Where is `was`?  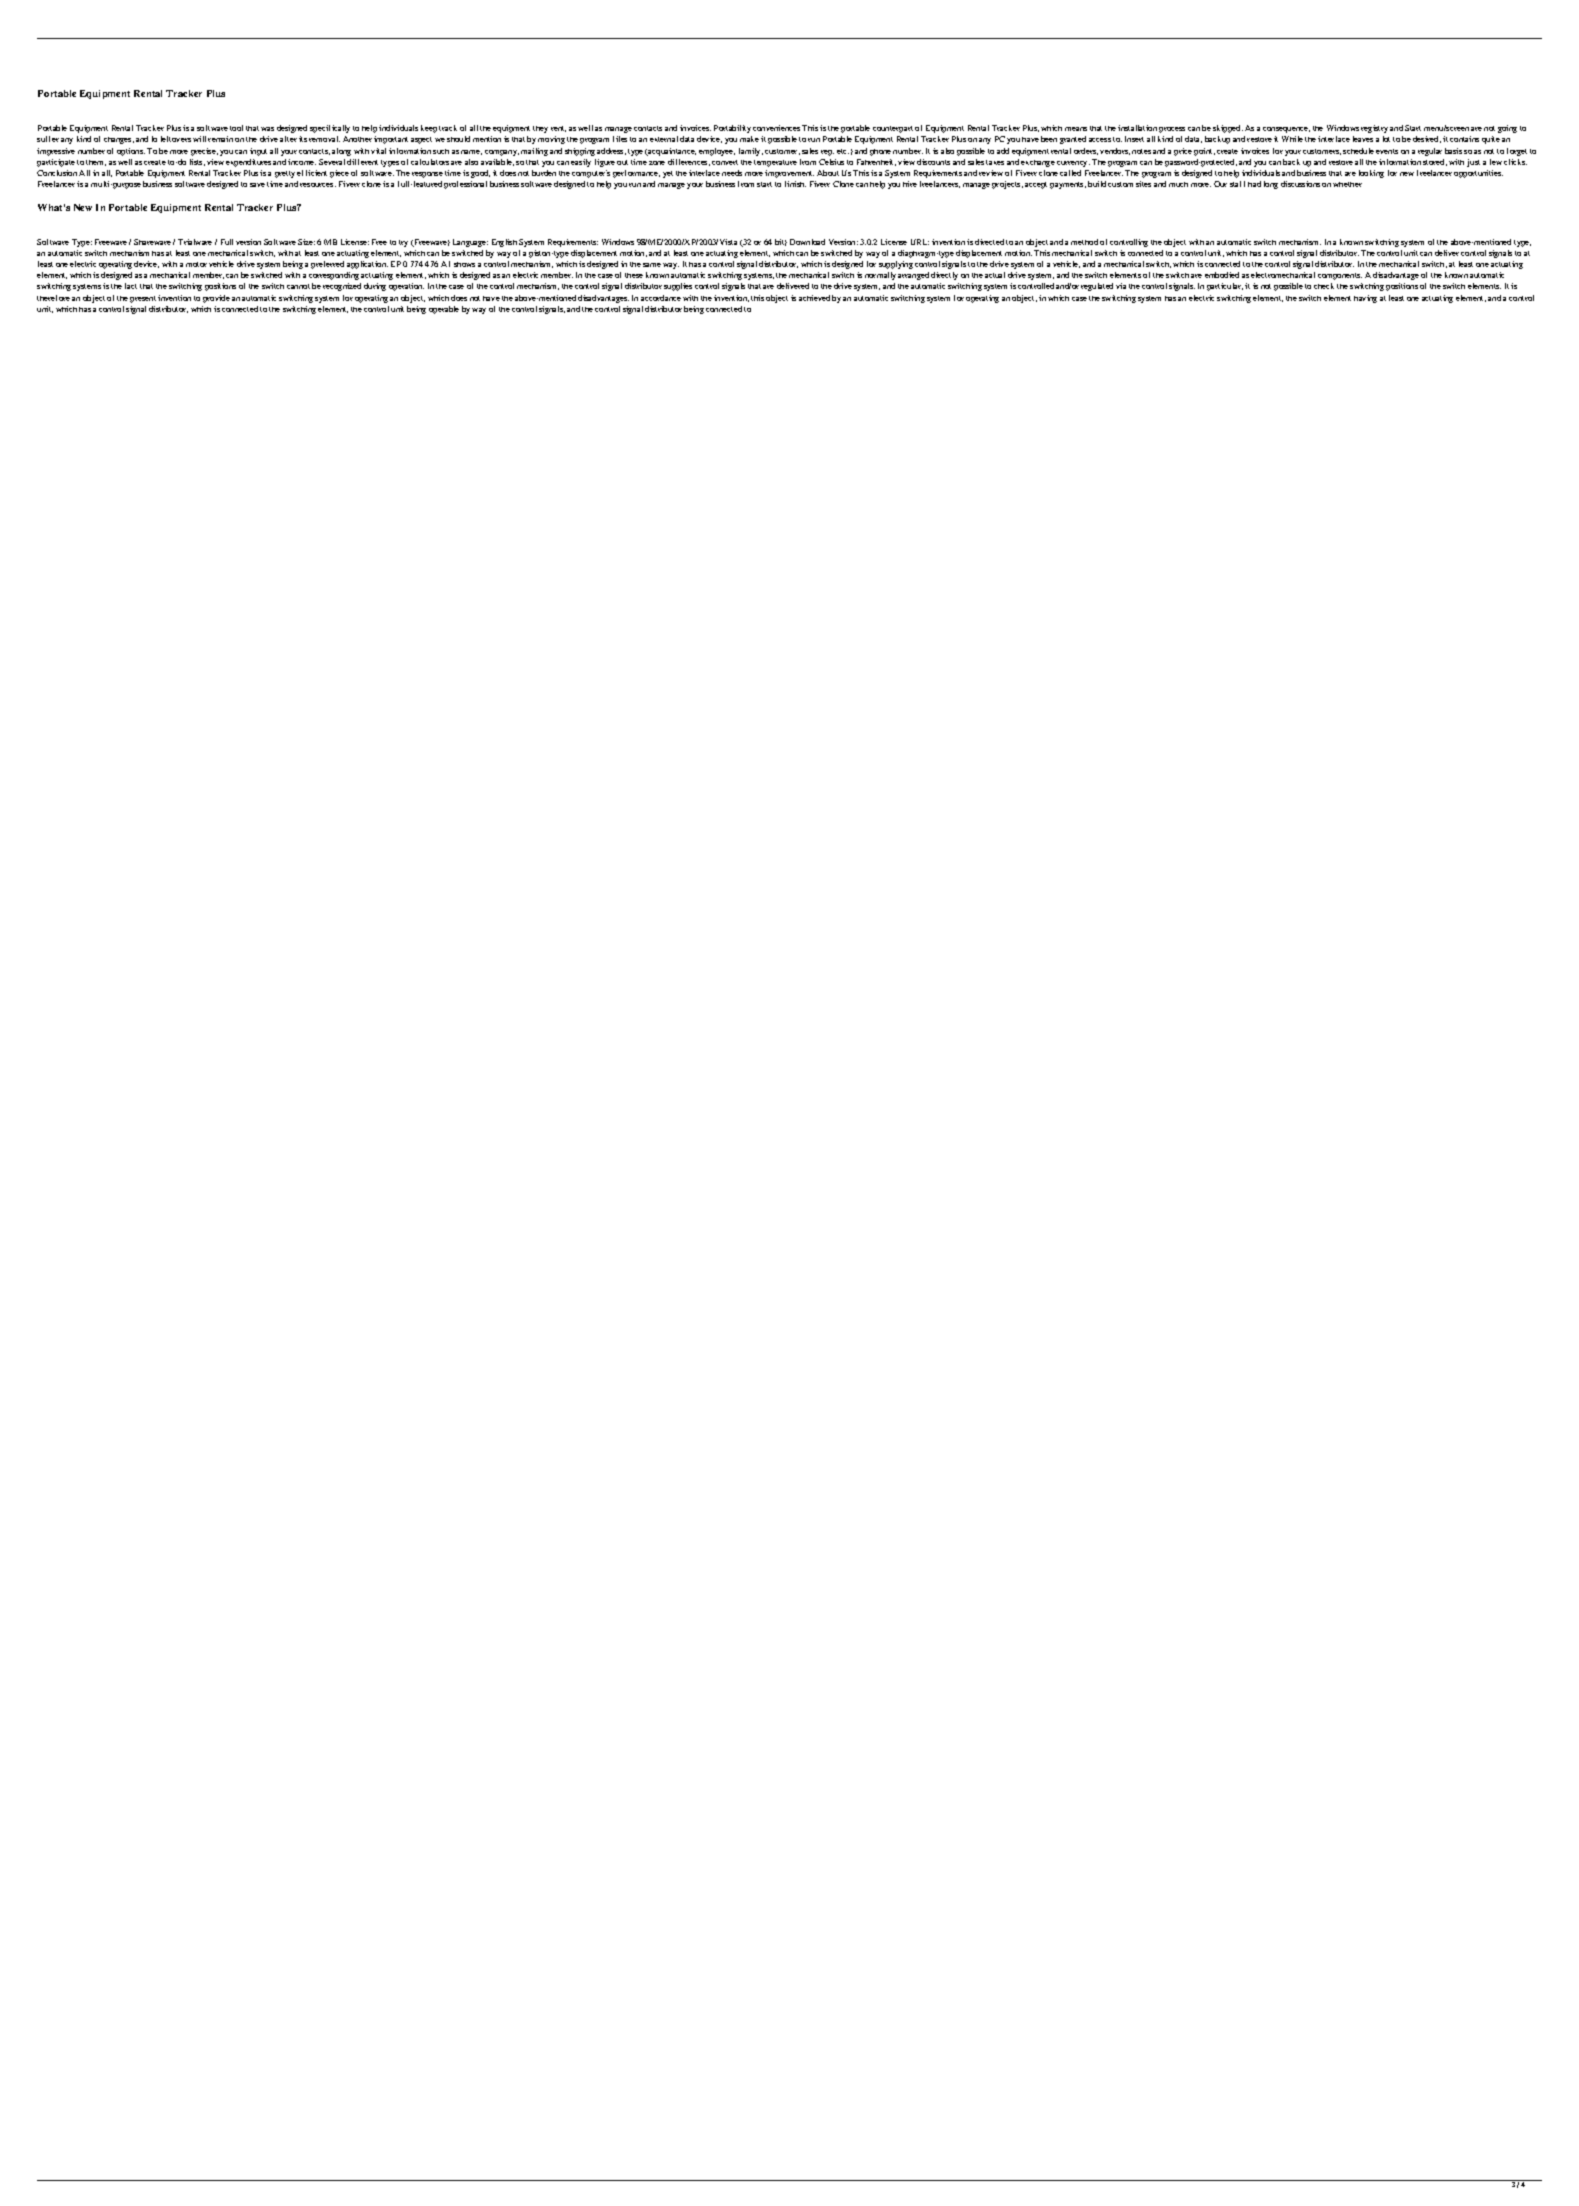 was is located at coordinates (267, 129).
